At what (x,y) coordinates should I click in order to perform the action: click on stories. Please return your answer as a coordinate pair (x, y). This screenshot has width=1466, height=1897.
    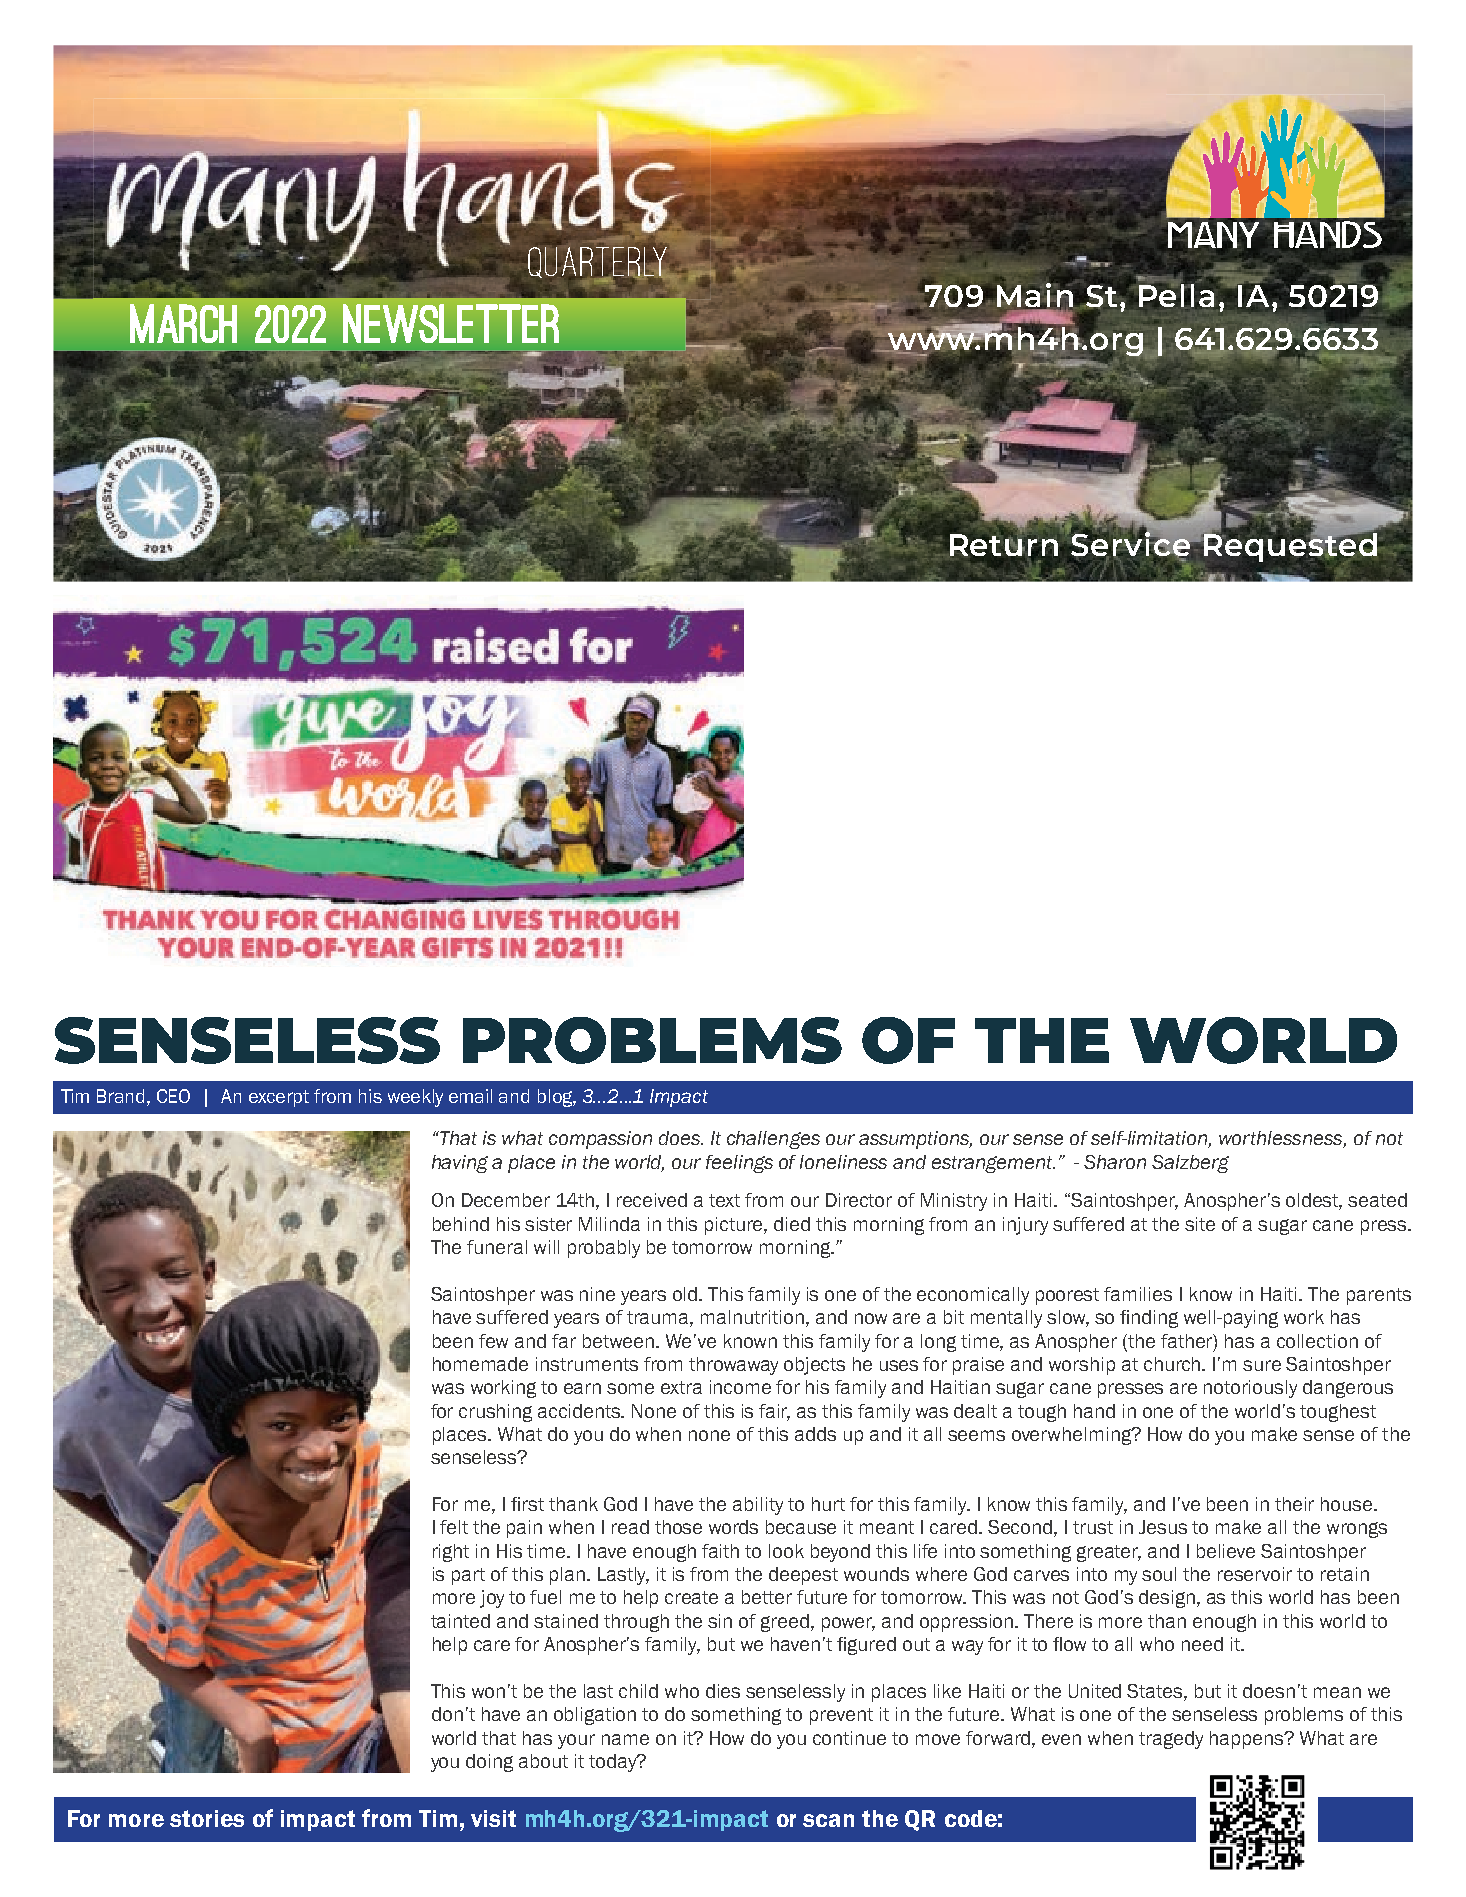
    Looking at the image, I should click on (207, 1818).
